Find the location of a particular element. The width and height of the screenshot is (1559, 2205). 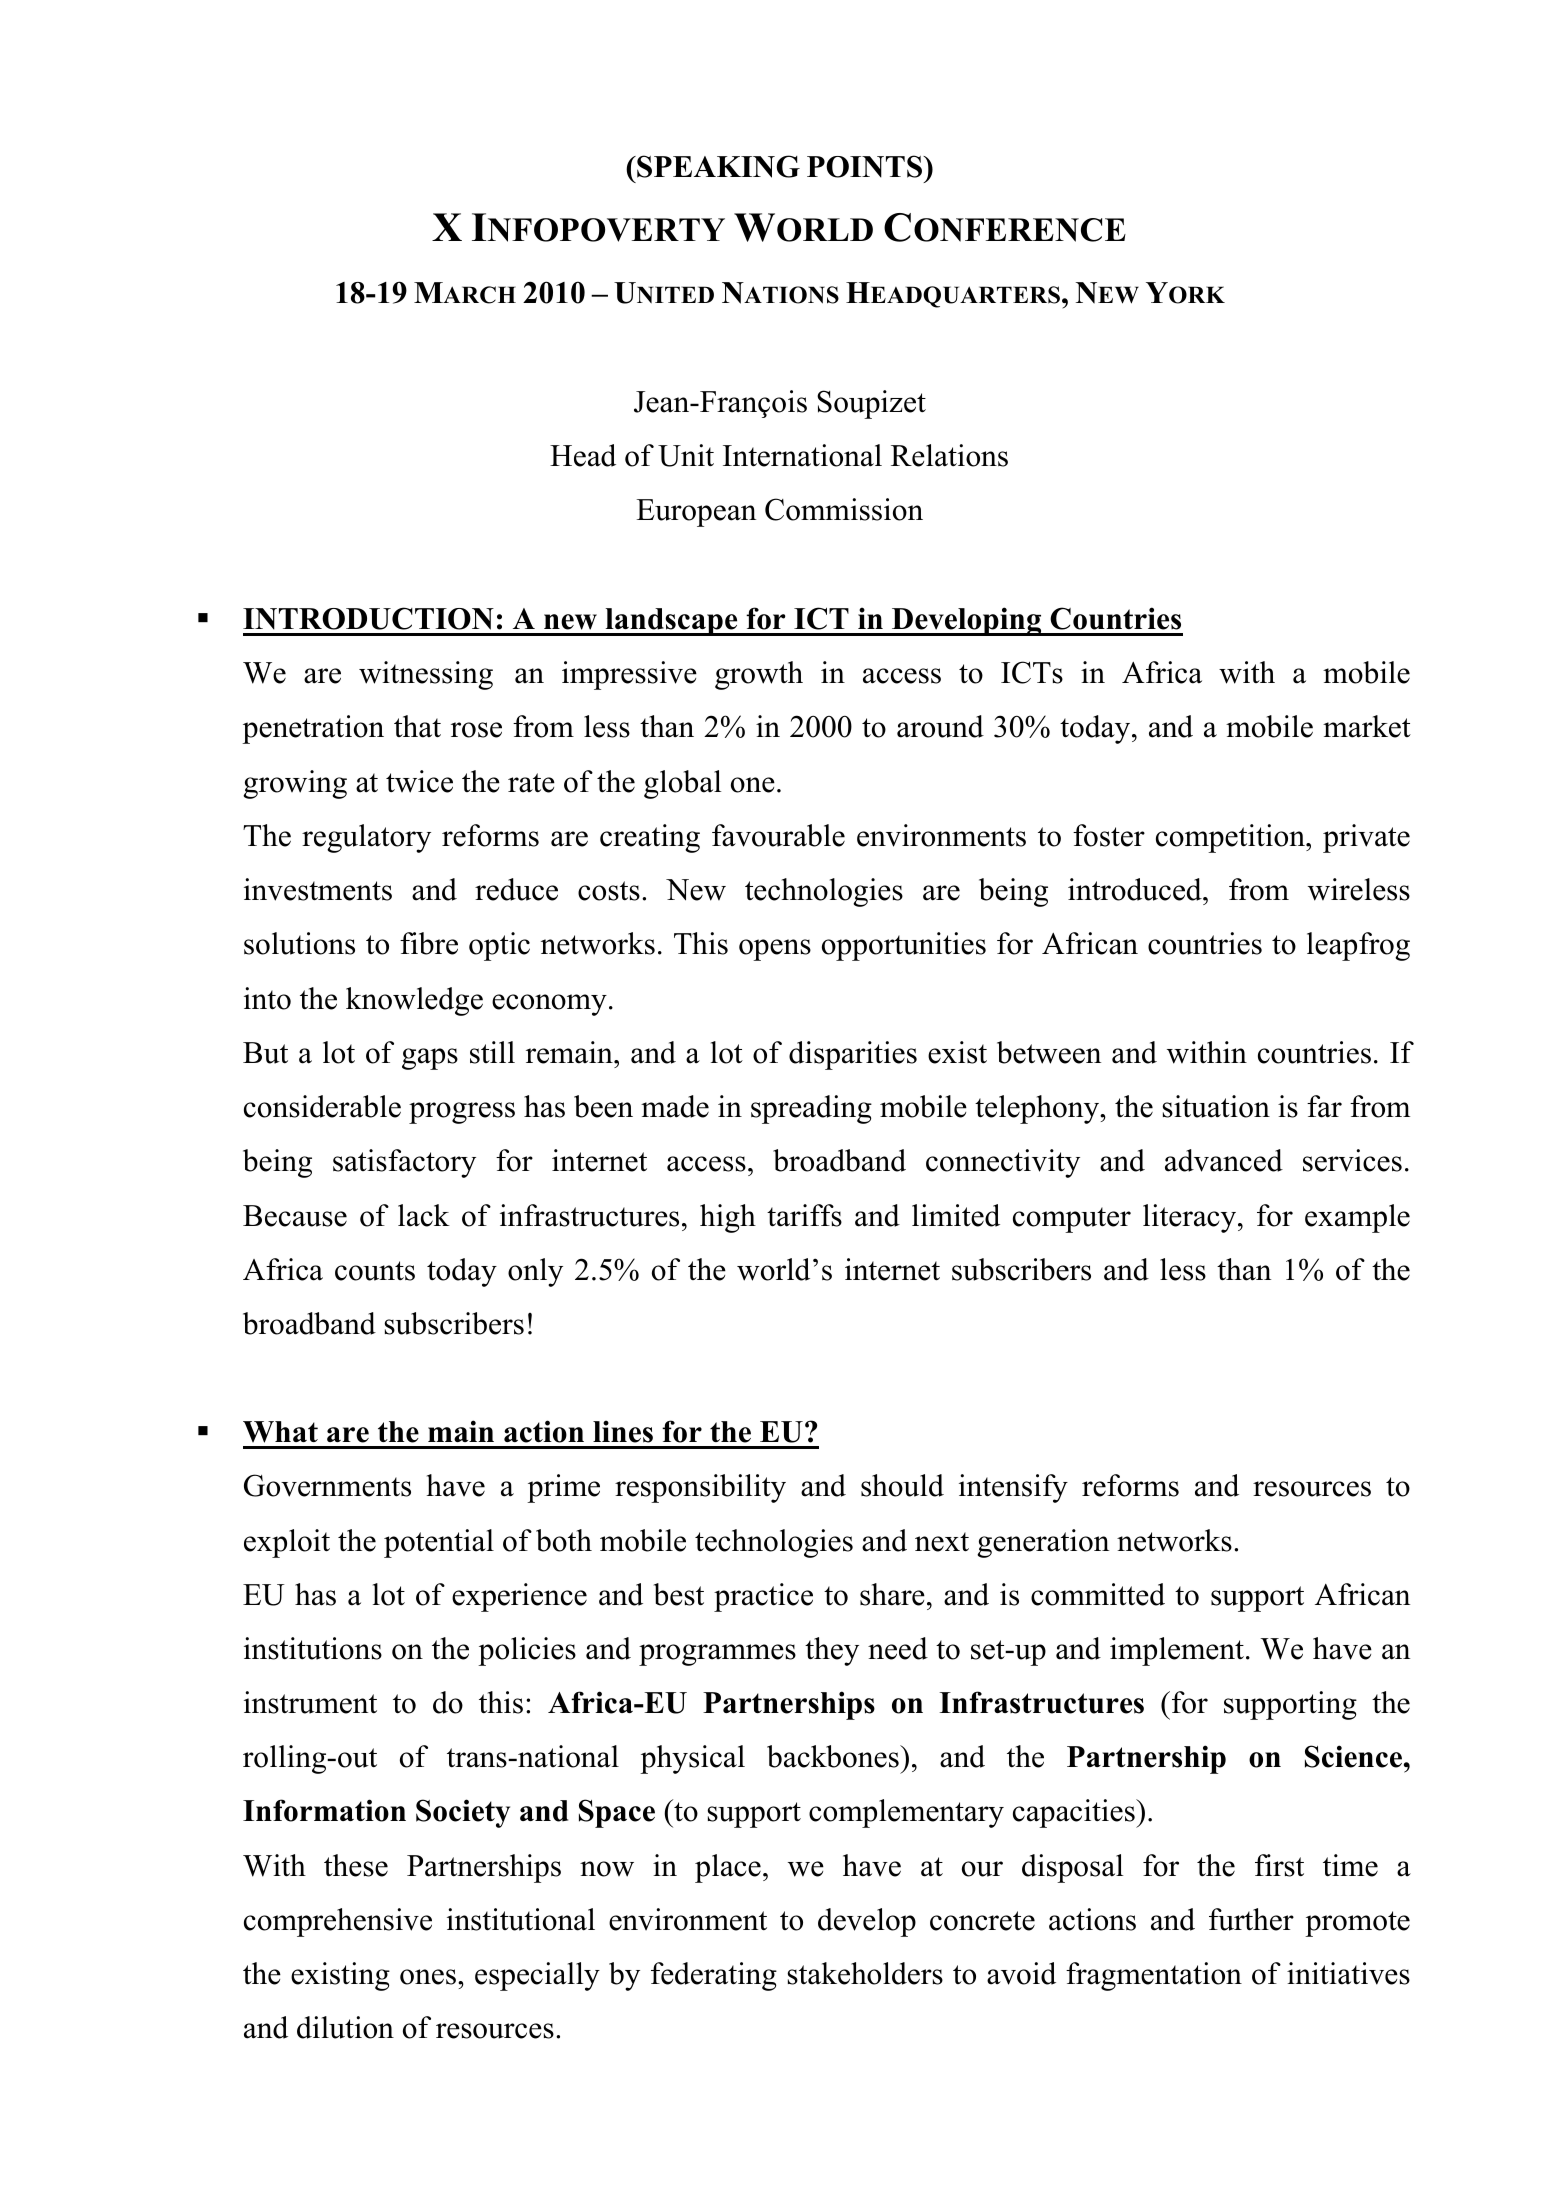

Governments is located at coordinates (327, 1485).
